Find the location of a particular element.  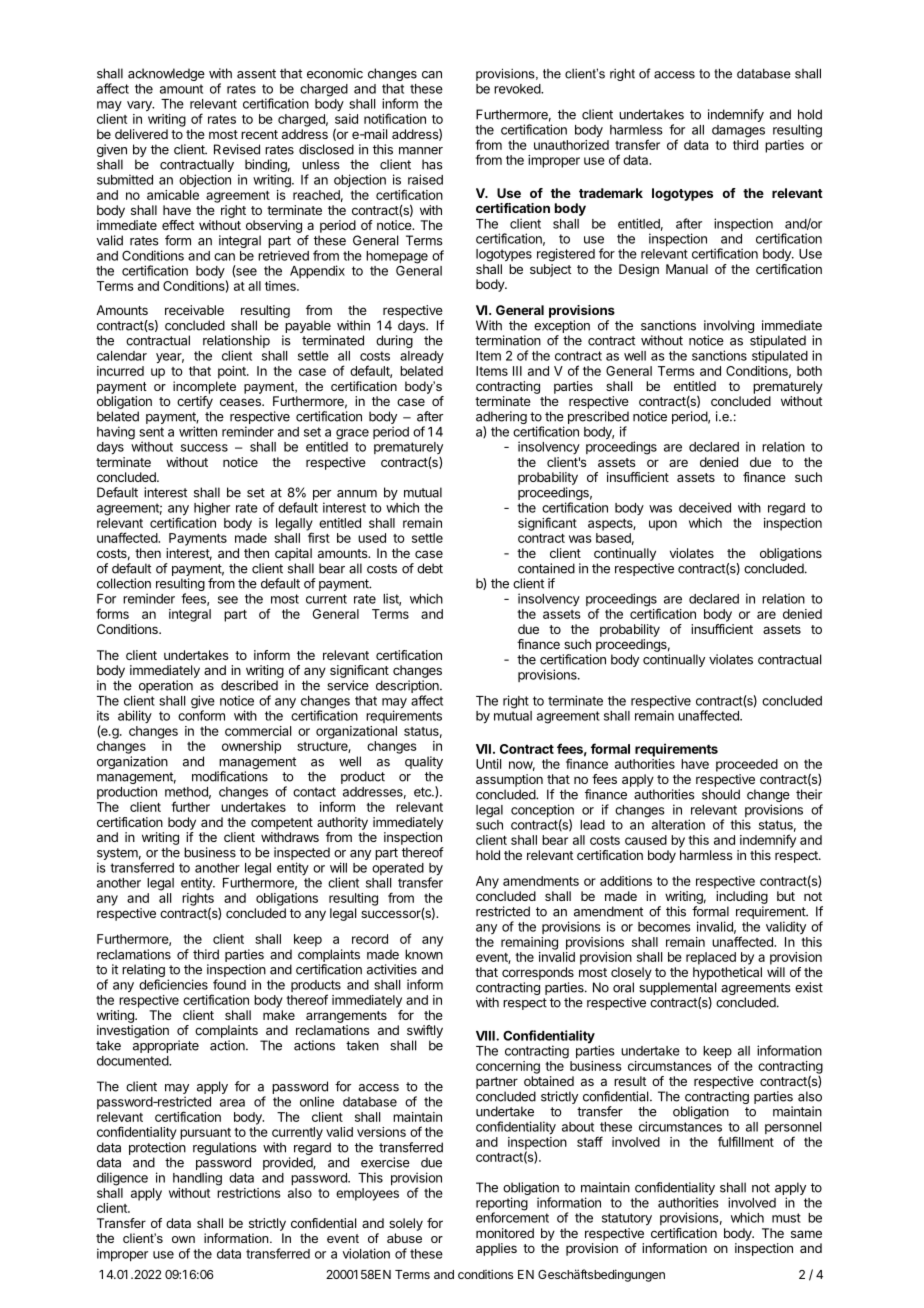

handling is located at coordinates (197, 1179).
